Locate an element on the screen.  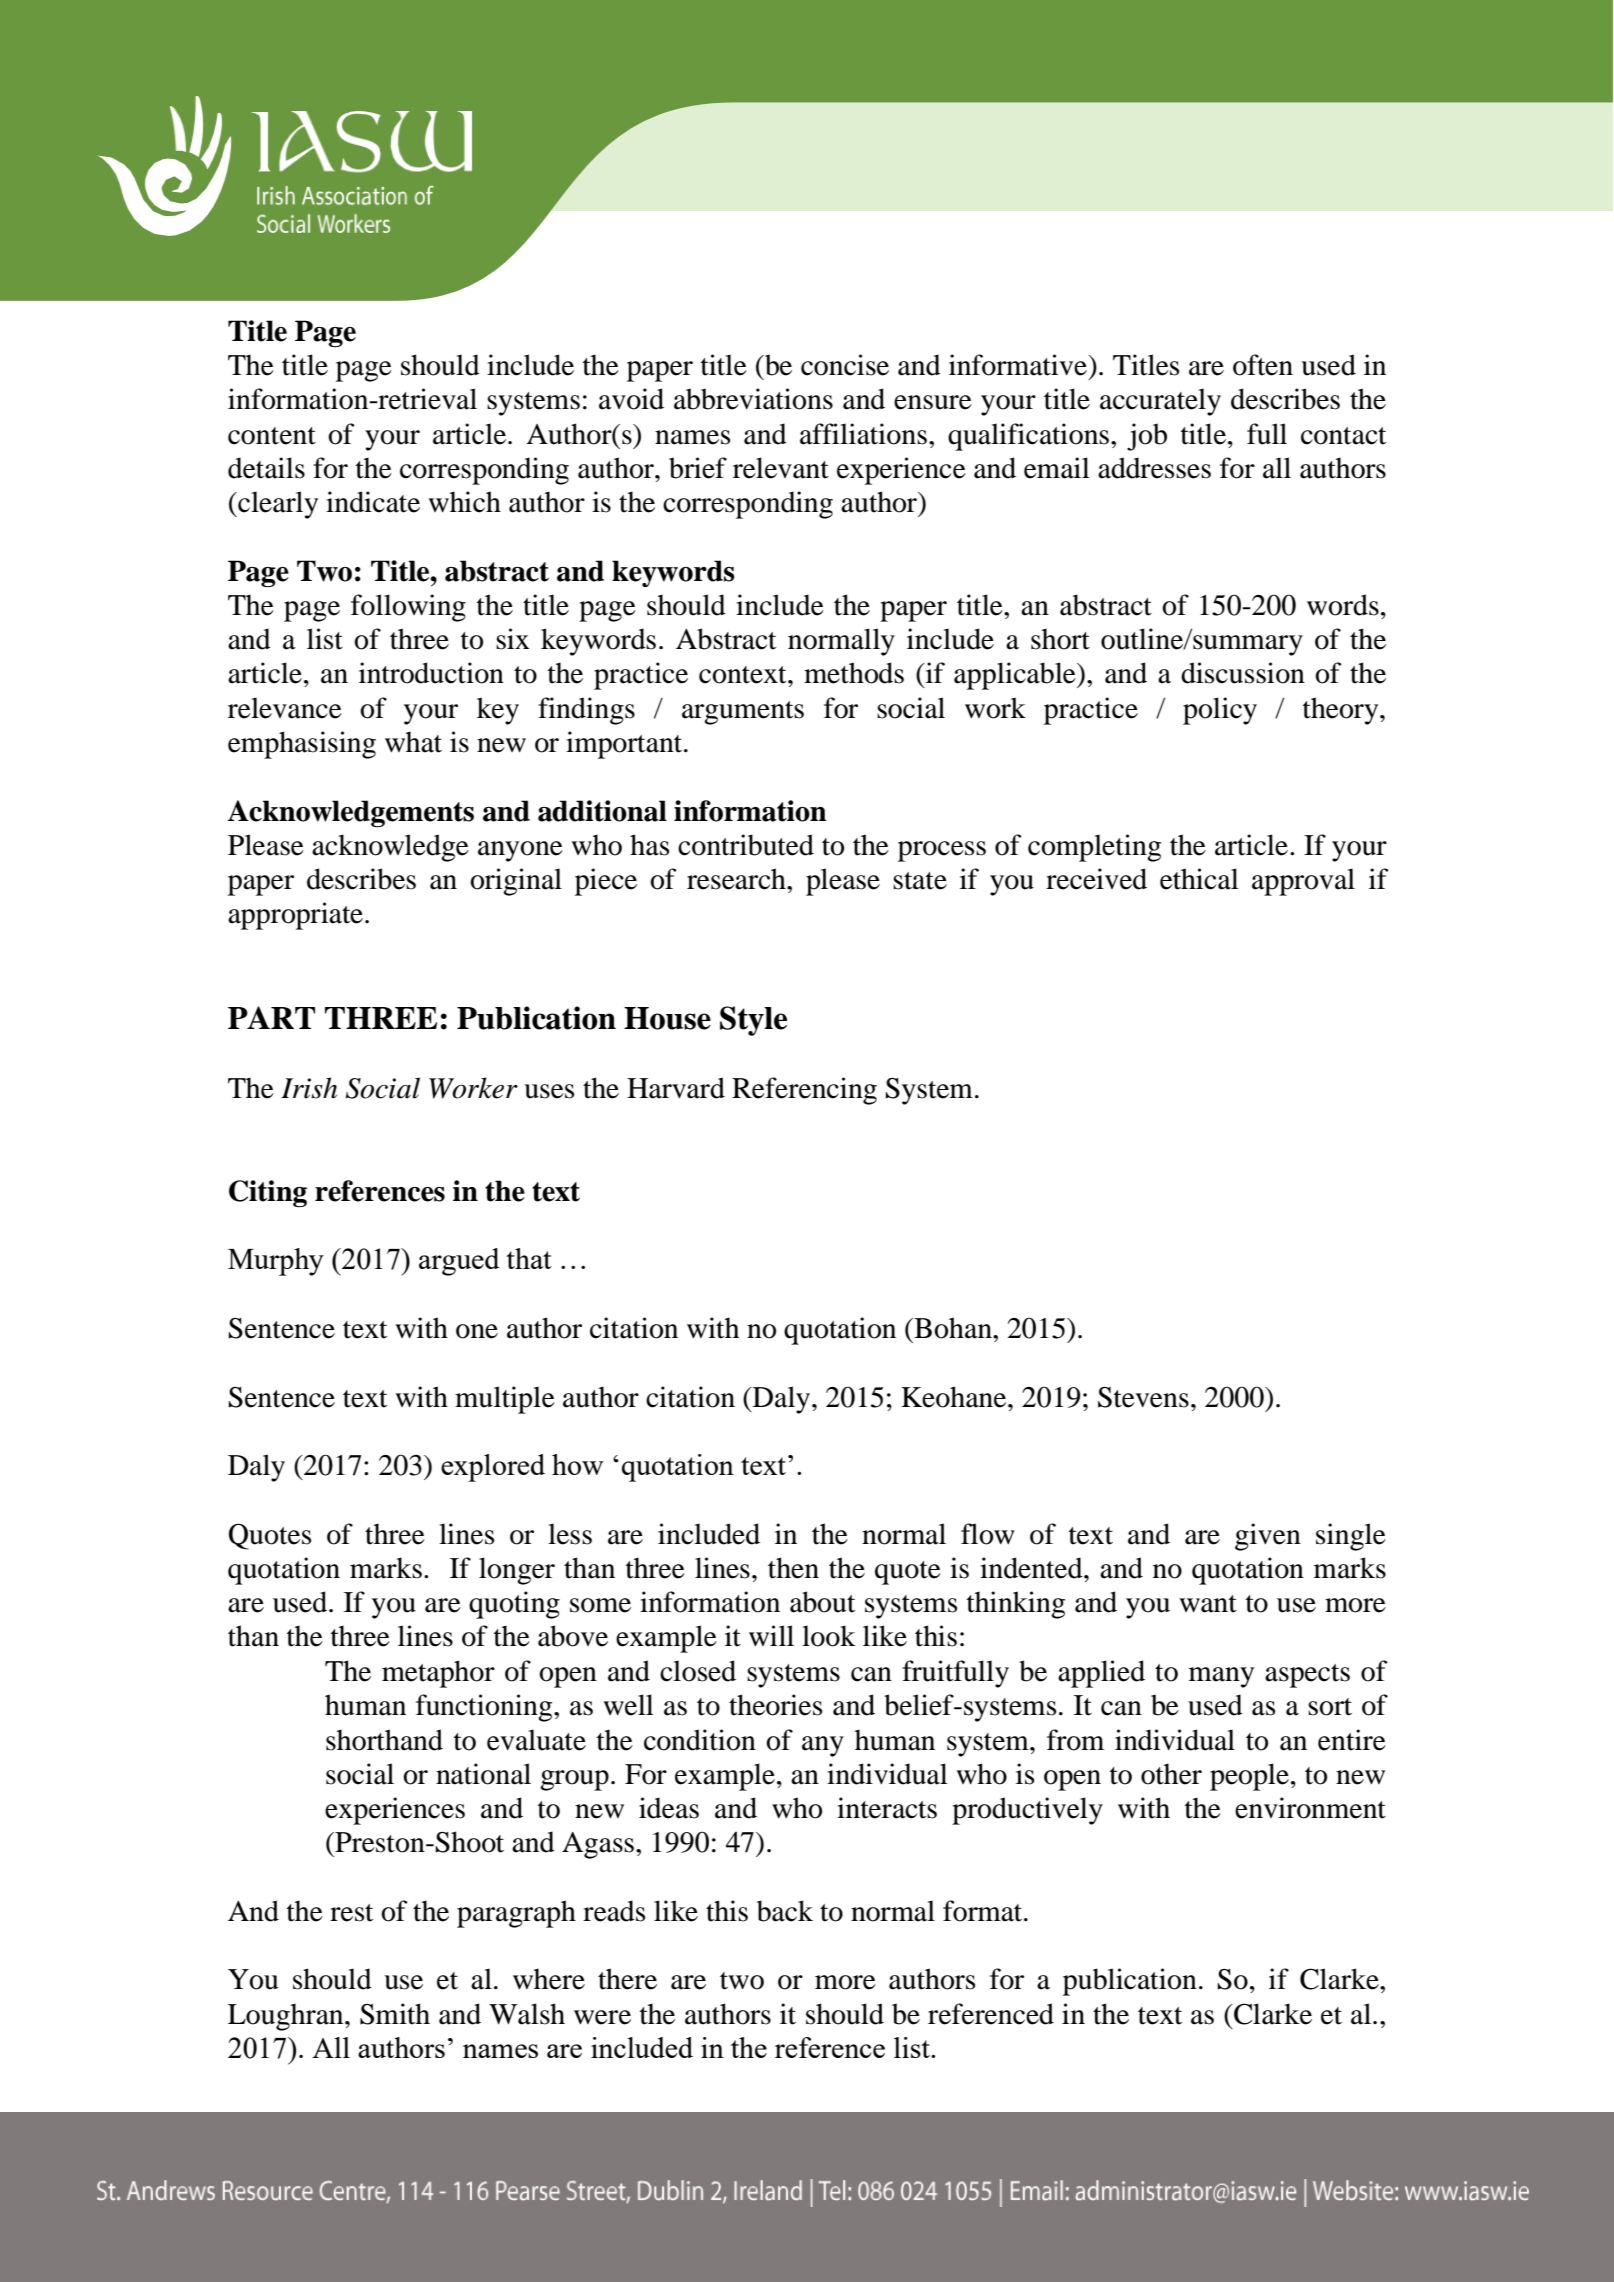
accurately is located at coordinates (1160, 402).
